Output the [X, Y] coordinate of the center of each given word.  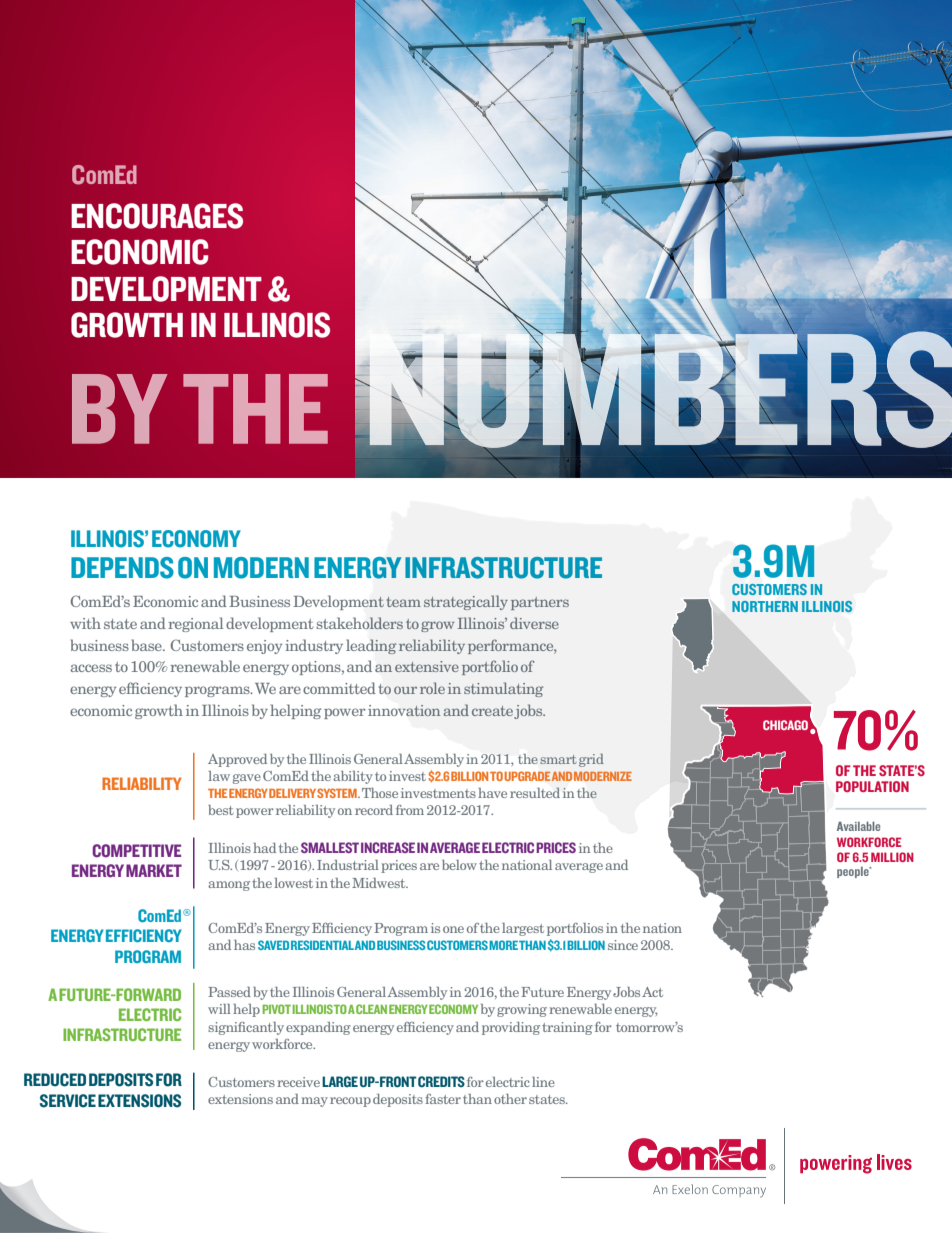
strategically [466, 602]
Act [652, 992]
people [854, 872]
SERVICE [68, 1101]
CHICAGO [785, 725]
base [148, 645]
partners [540, 603]
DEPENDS [122, 568]
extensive [427, 666]
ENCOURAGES [157, 216]
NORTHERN [765, 606]
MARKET [154, 870]
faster [443, 1099]
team [403, 602]
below [459, 865]
